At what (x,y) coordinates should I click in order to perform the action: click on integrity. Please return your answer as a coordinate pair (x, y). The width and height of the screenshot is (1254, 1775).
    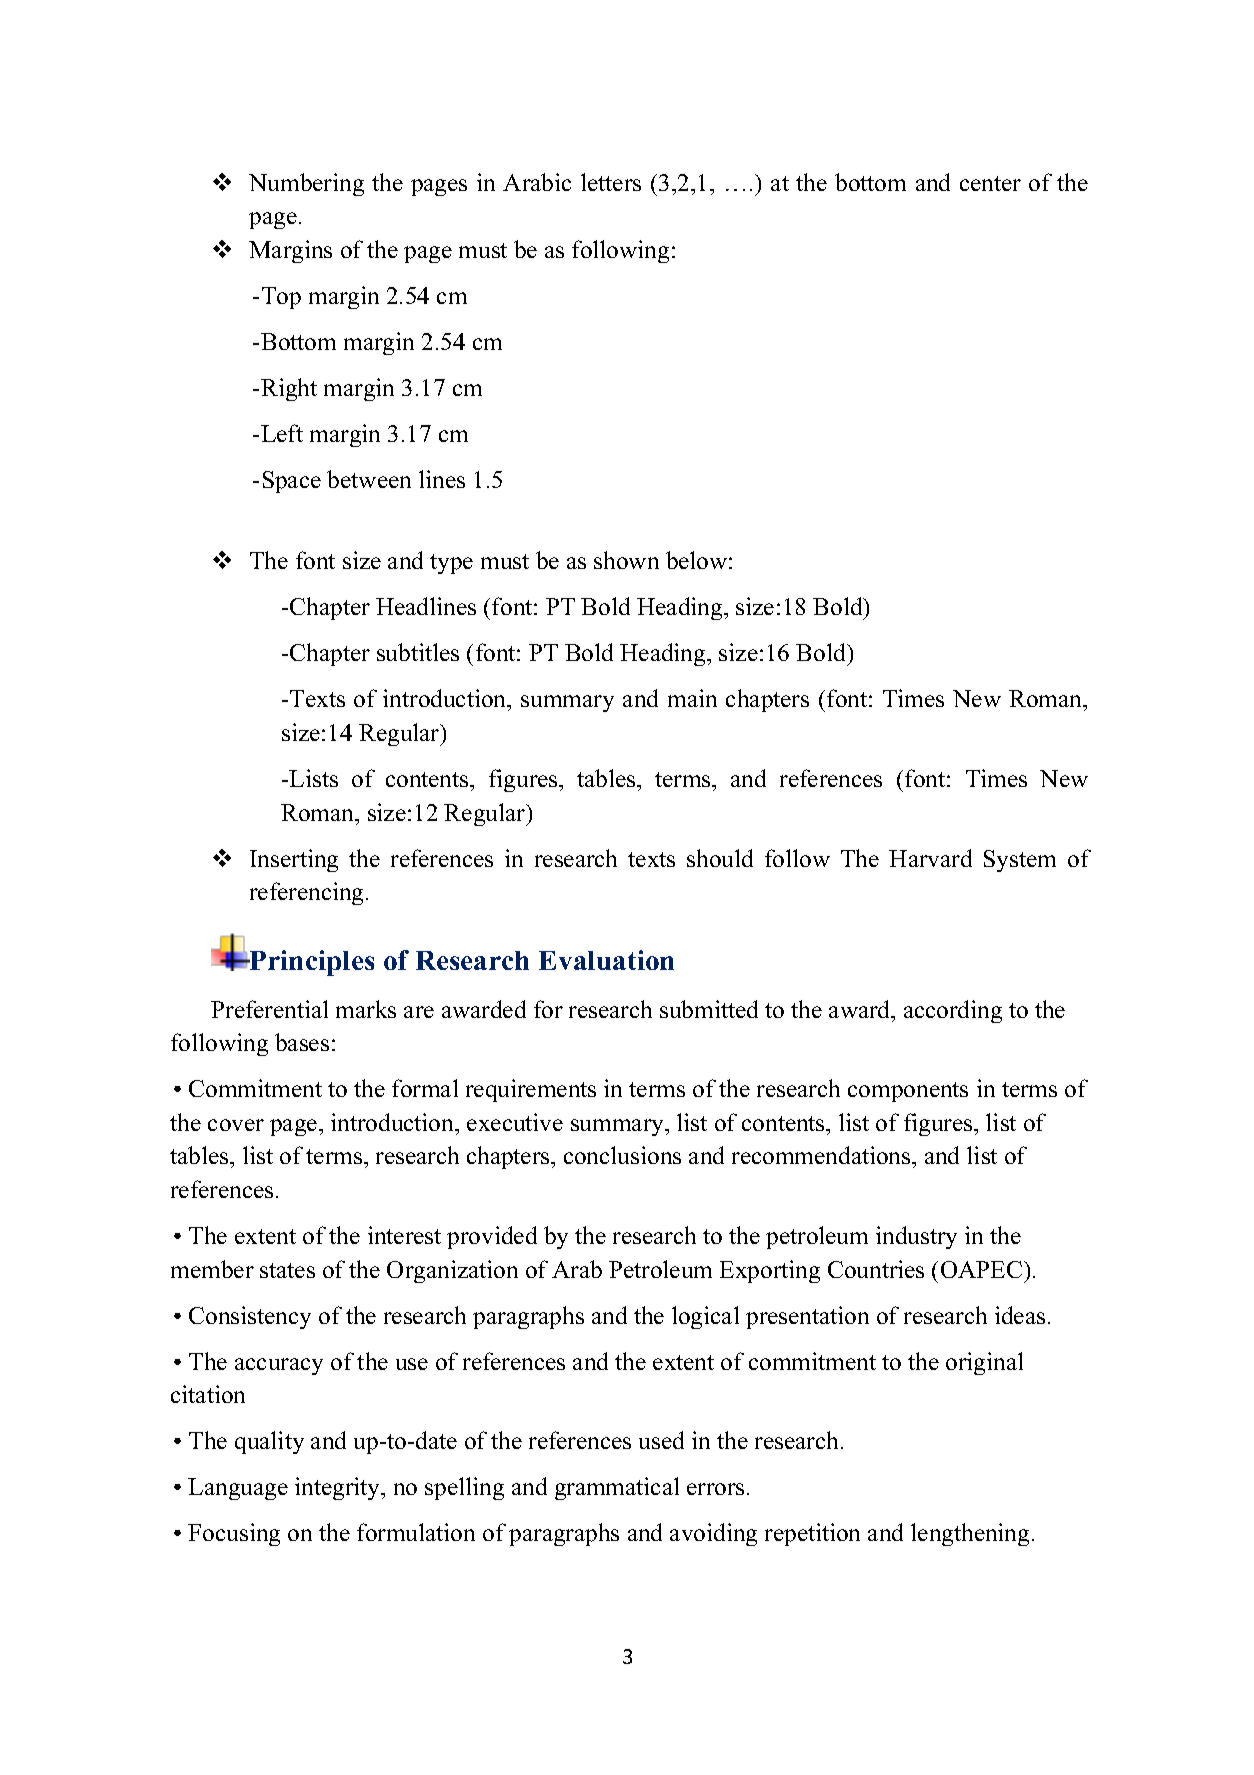
    Looking at the image, I should click on (339, 1488).
